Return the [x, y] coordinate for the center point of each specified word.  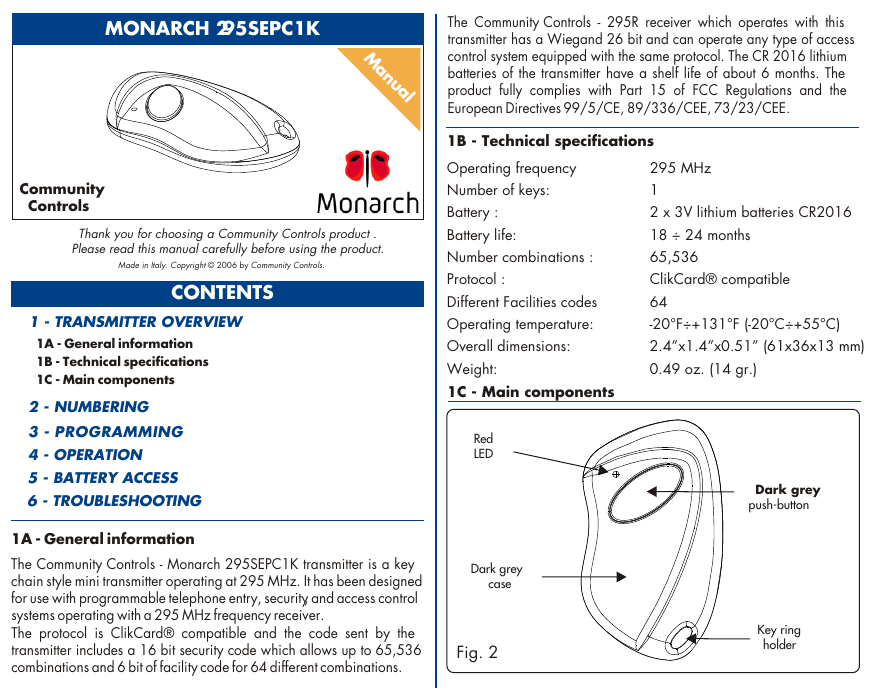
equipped [559, 56]
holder [781, 642]
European [475, 109]
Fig [467, 654]
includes [100, 649]
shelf [666, 71]
